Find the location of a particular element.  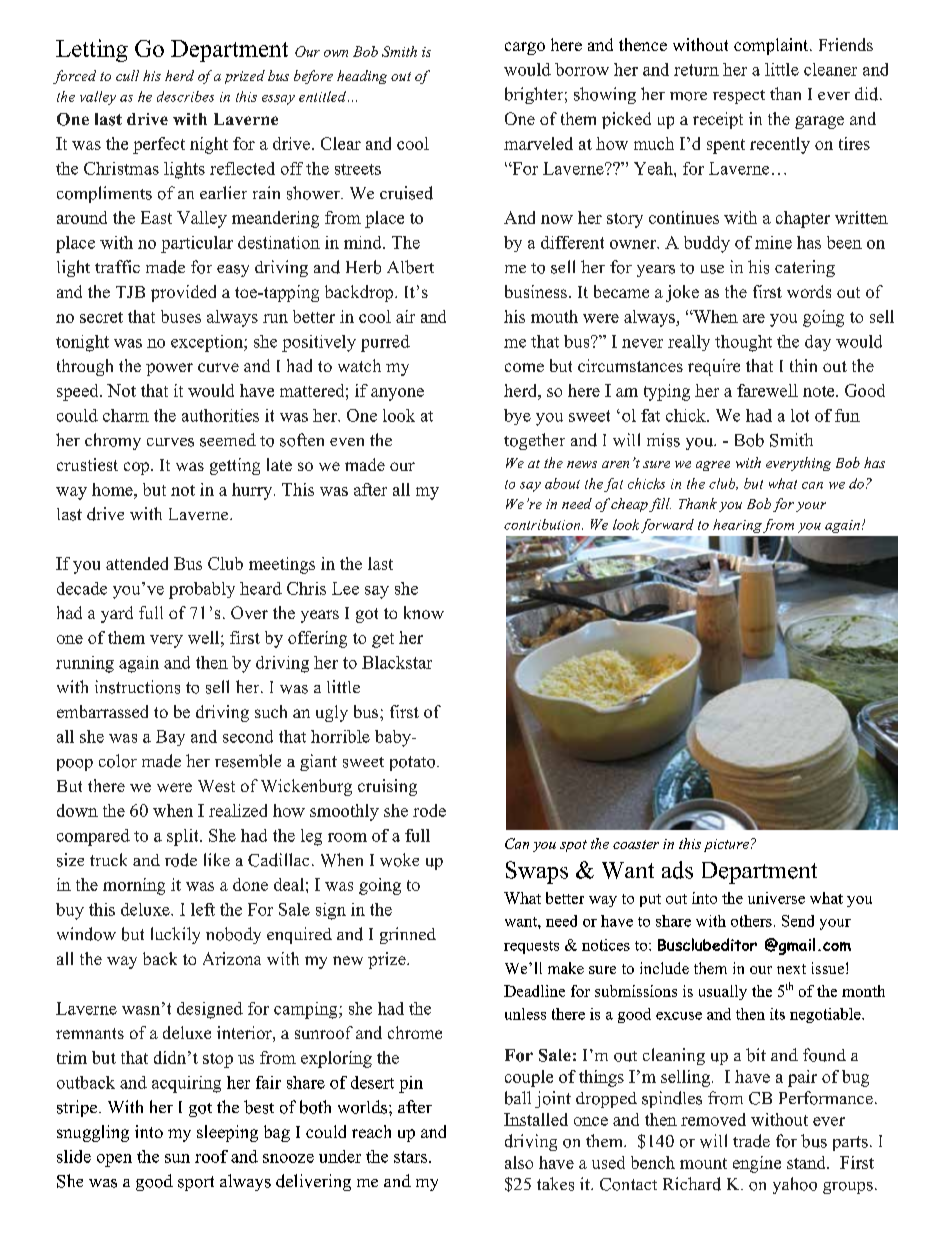

respect is located at coordinates (739, 97).
